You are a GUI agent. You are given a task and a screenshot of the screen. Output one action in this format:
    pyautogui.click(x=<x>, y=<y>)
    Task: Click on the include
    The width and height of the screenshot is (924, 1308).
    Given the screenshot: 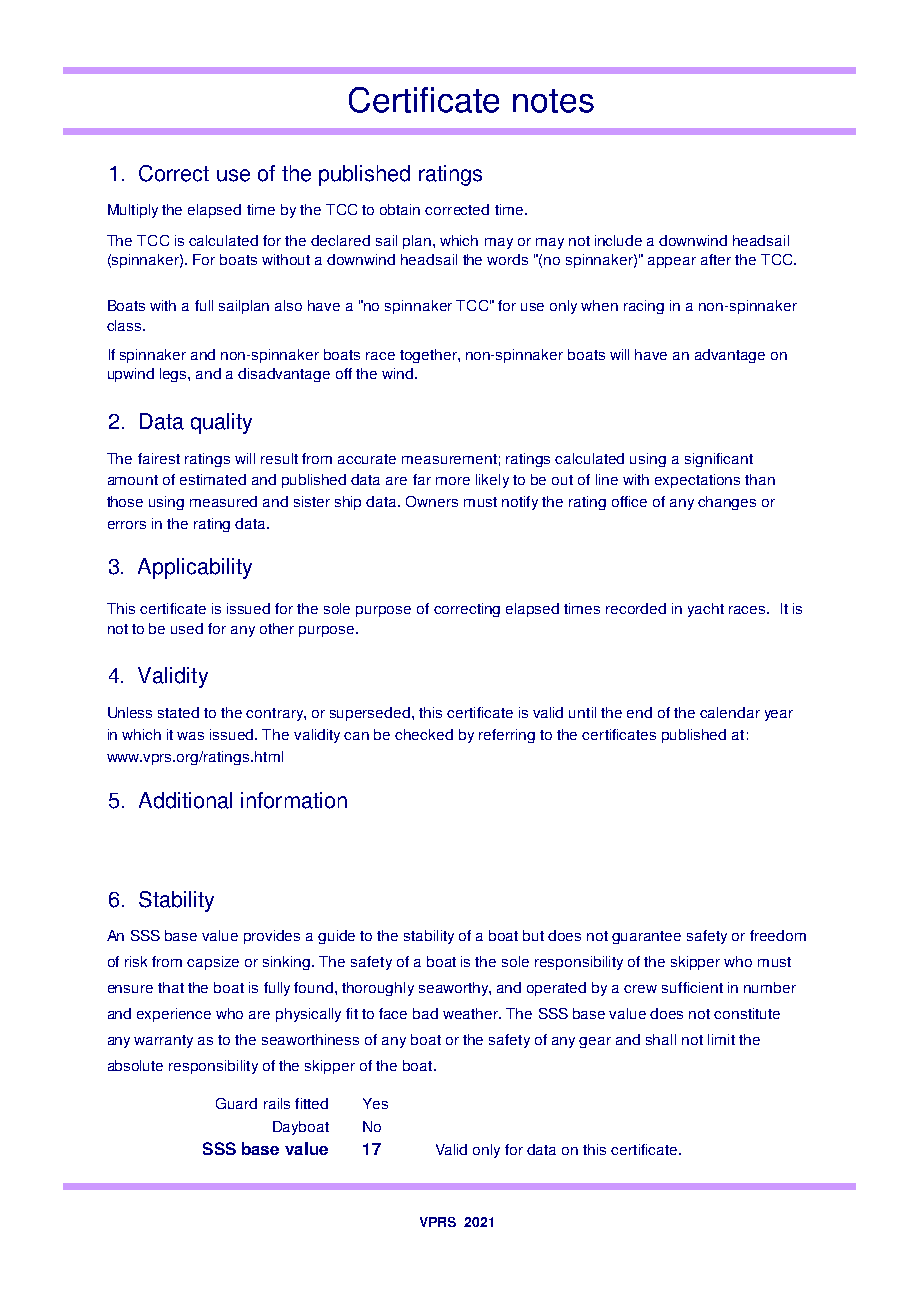 What is the action you would take?
    pyautogui.click(x=618, y=240)
